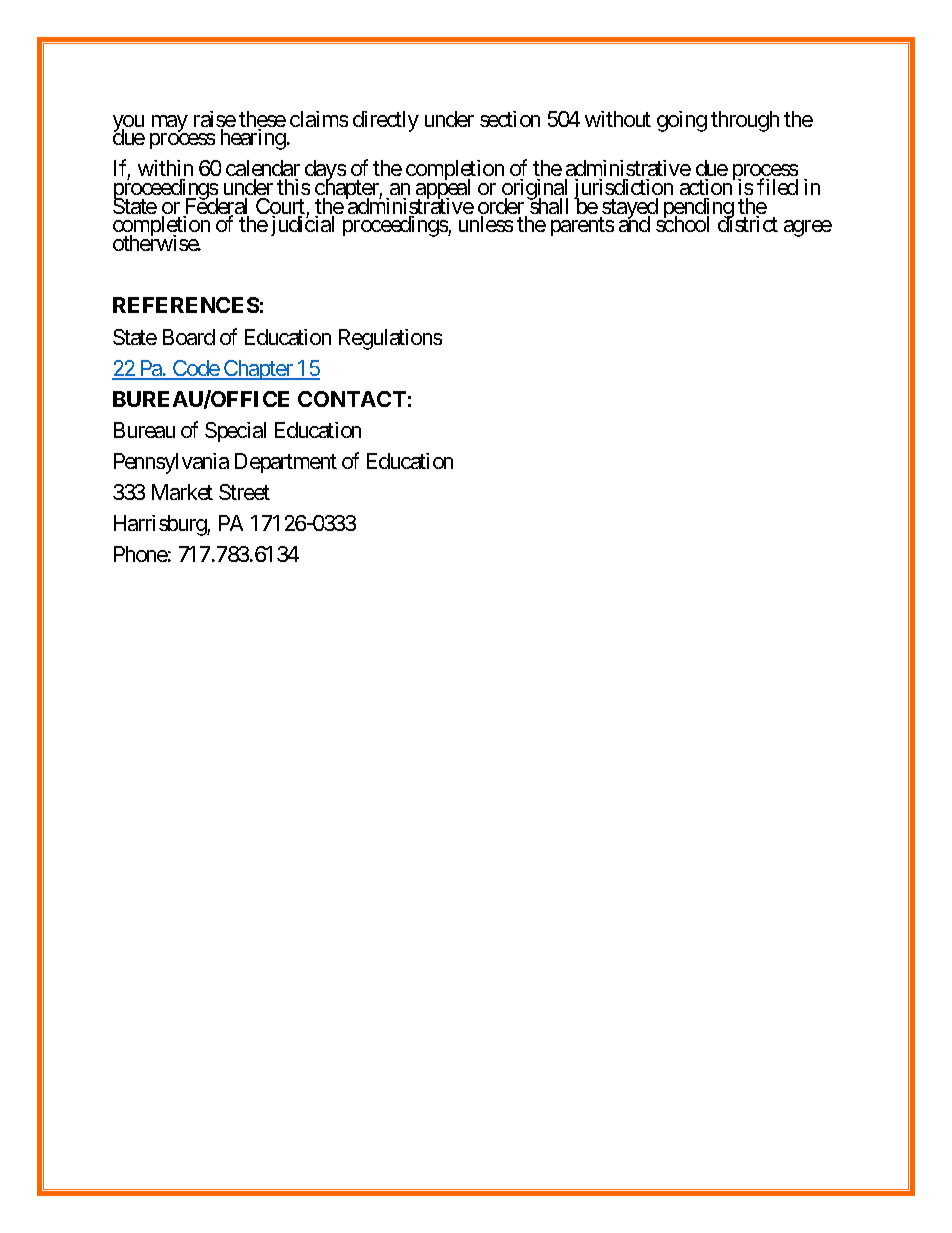 This document has width=952, height=1233. What do you see at coordinates (189, 337) in the document?
I see `Board` at bounding box center [189, 337].
